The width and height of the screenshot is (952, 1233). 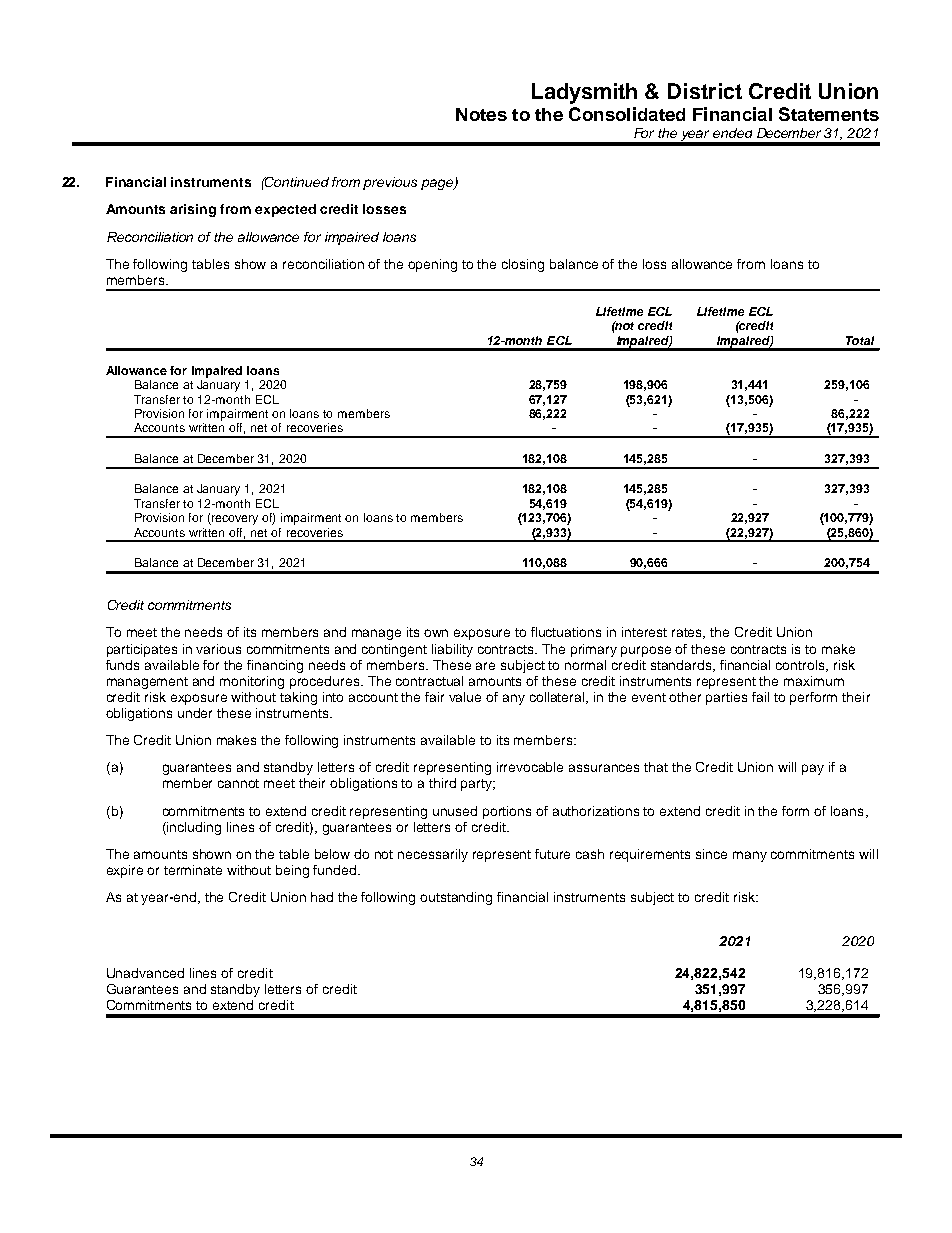 What do you see at coordinates (688, 633) in the screenshot?
I see `rates` at bounding box center [688, 633].
